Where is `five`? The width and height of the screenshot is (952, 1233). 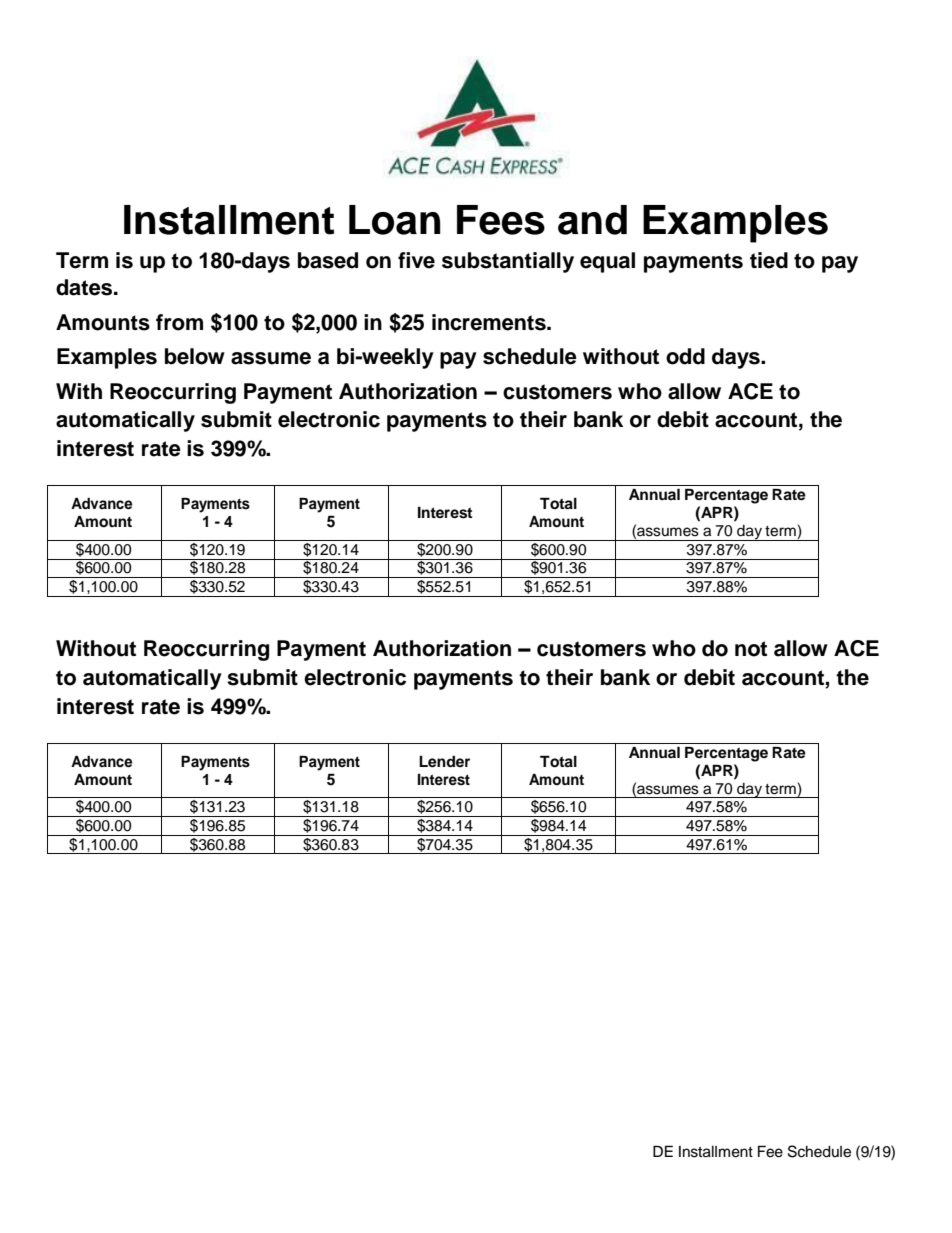 five is located at coordinates (416, 260).
